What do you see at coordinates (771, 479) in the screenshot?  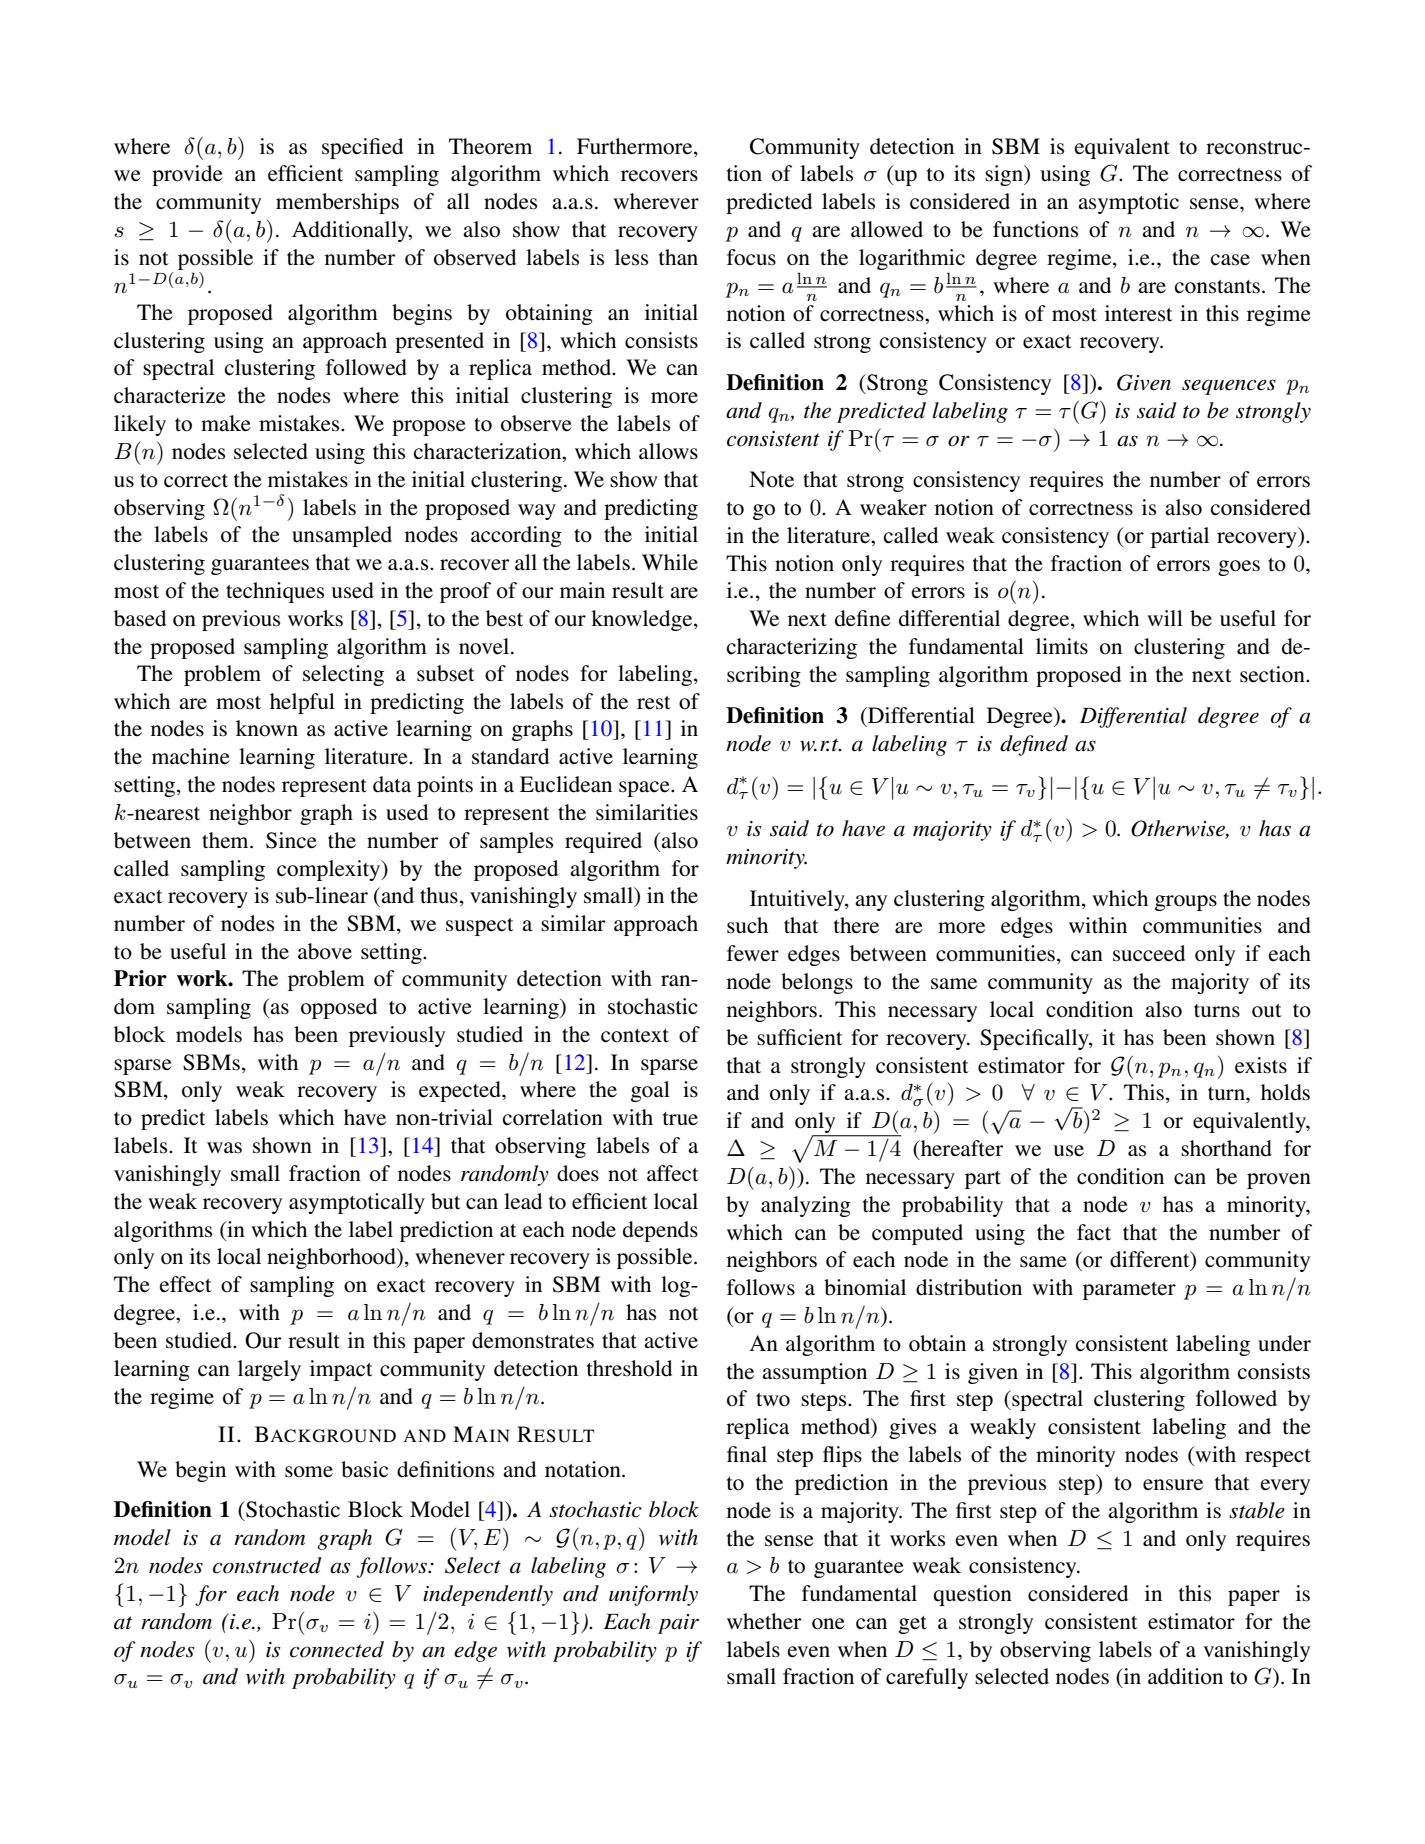 I see `Note` at bounding box center [771, 479].
